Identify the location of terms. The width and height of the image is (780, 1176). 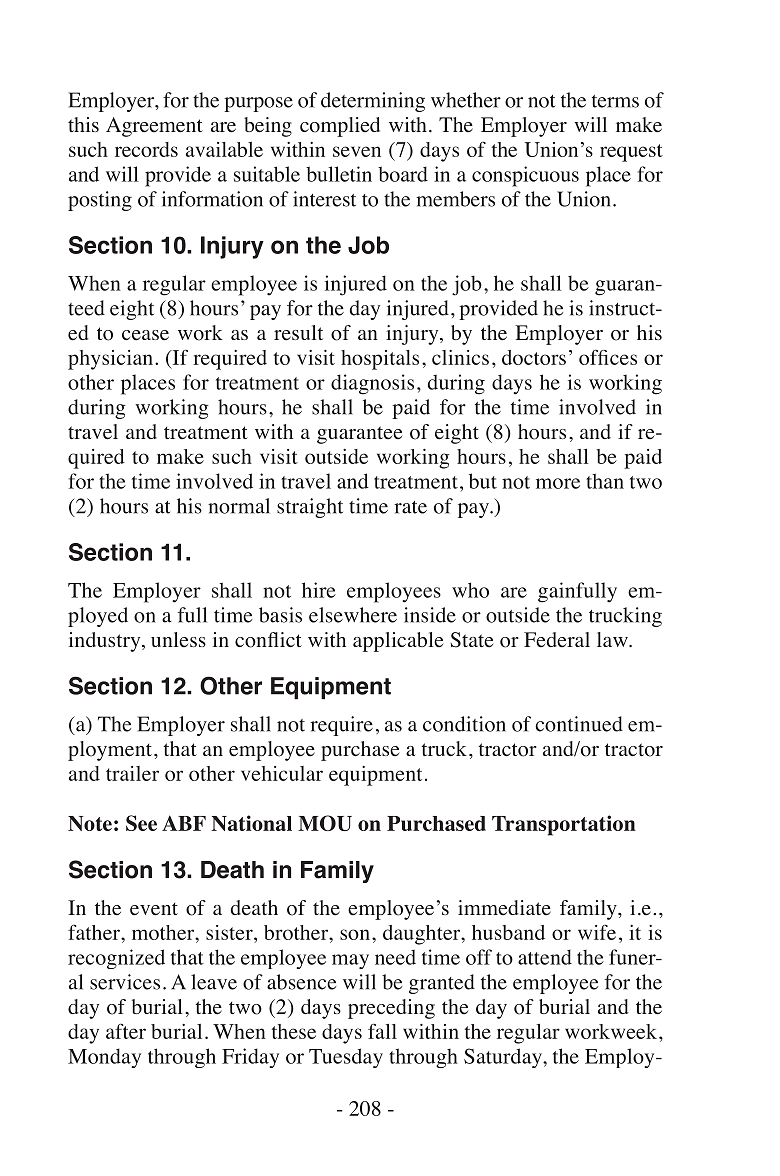
(615, 101).
